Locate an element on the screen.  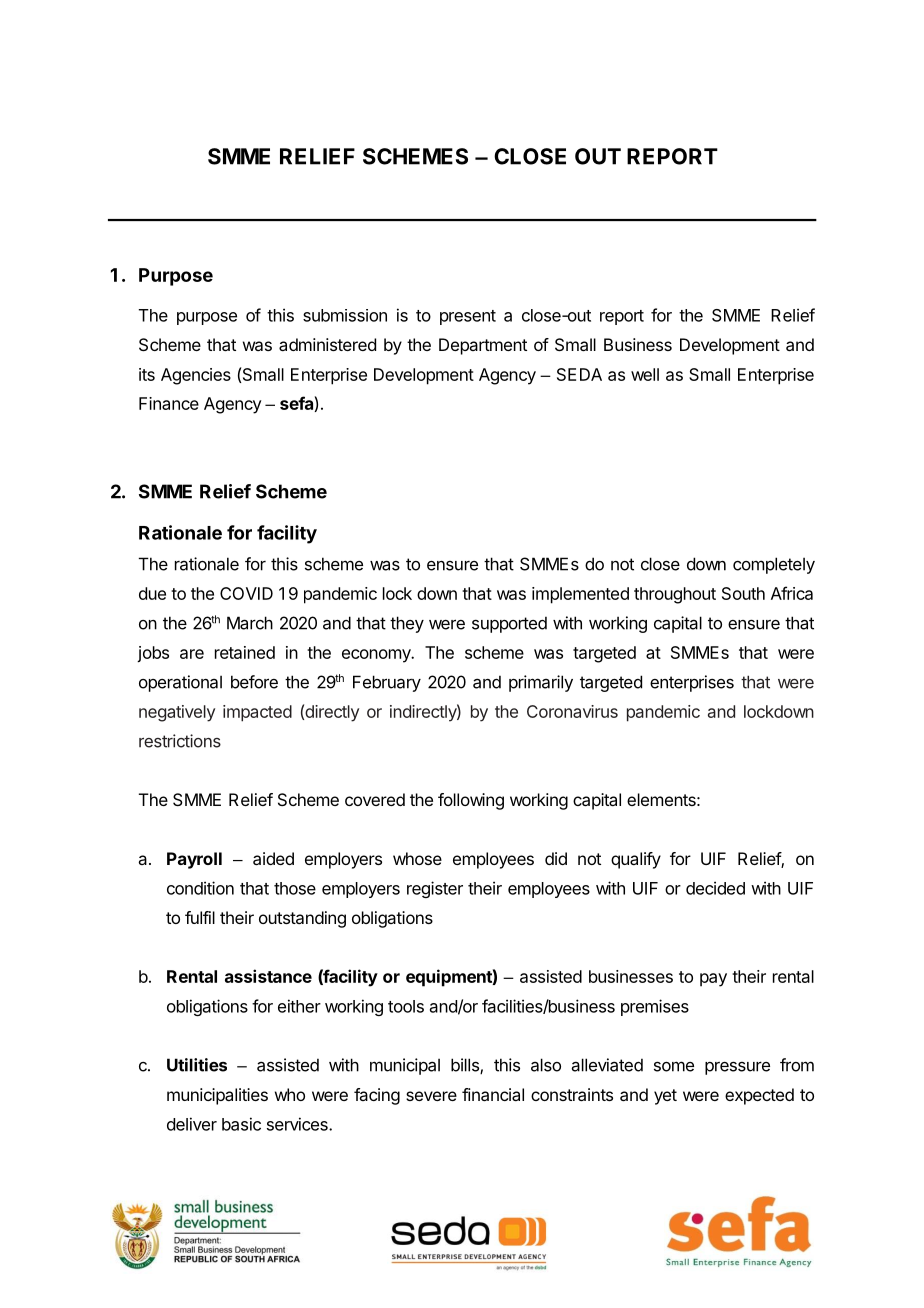
Department is located at coordinates (483, 346).
